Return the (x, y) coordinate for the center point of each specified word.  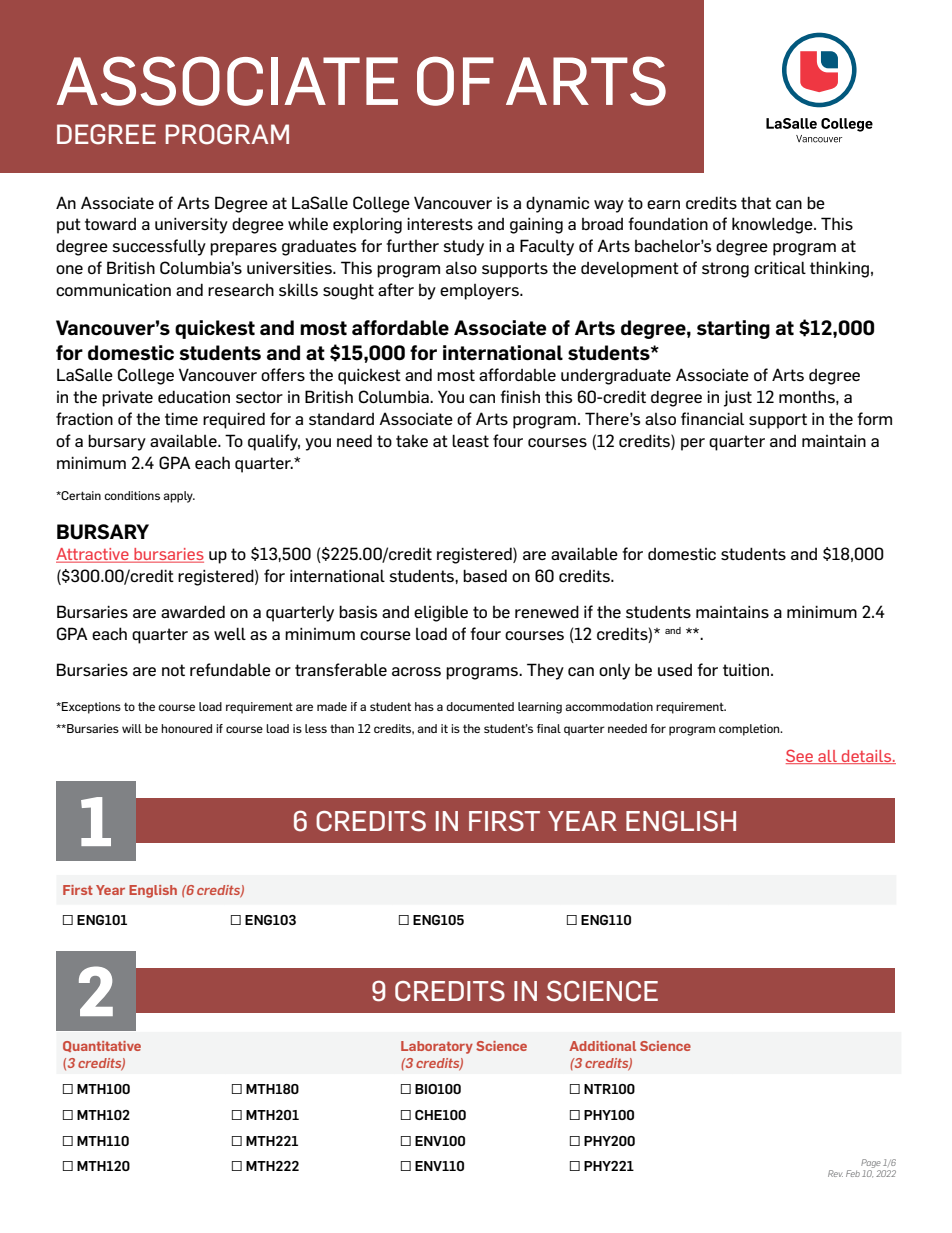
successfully (159, 247)
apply (179, 497)
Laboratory (437, 1047)
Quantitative (102, 1046)
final (549, 728)
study (463, 248)
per (693, 444)
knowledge (773, 225)
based (485, 575)
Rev (835, 1173)
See (800, 756)
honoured (186, 728)
